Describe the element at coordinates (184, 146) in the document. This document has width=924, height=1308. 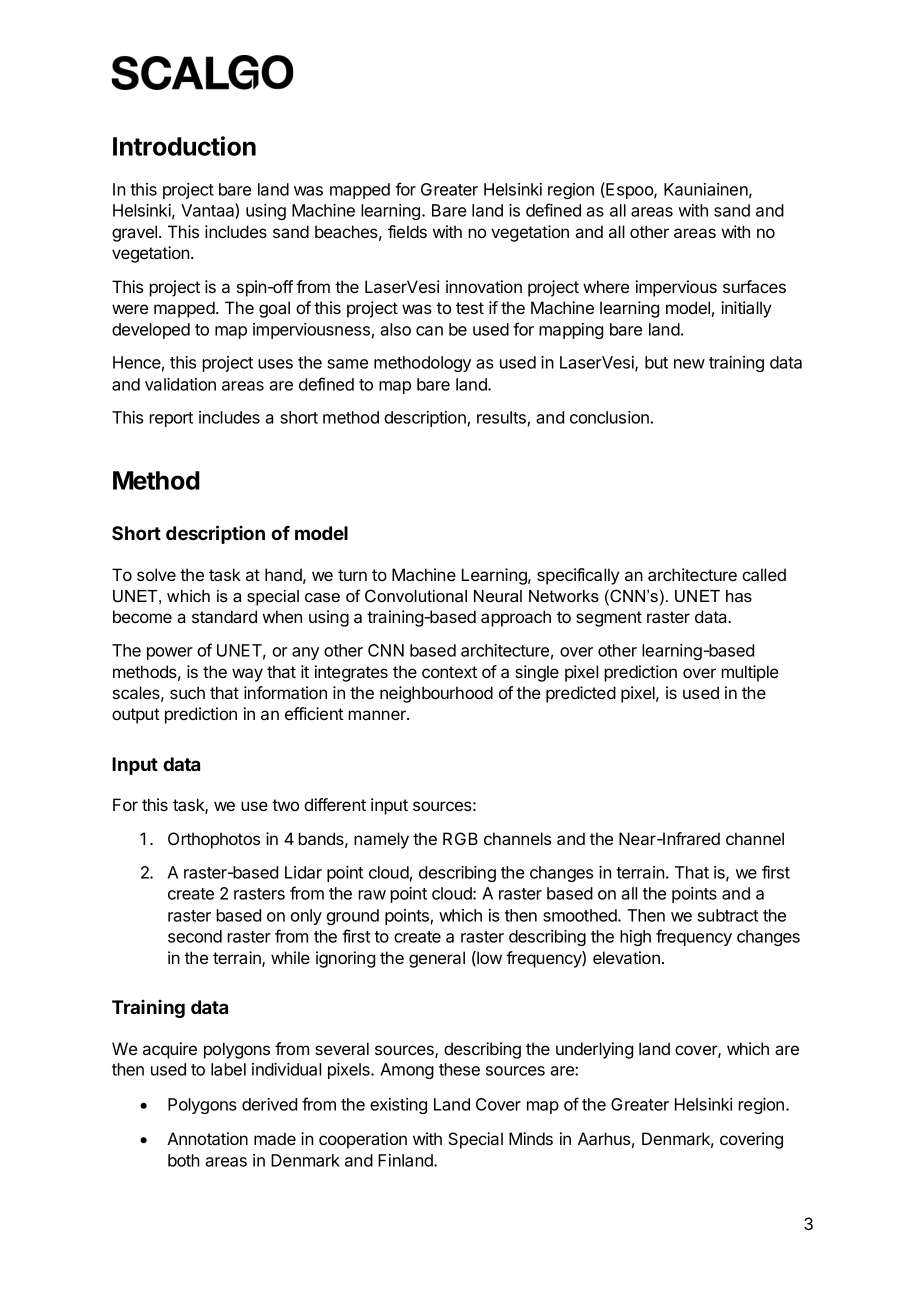
I see `Introduction` at that location.
